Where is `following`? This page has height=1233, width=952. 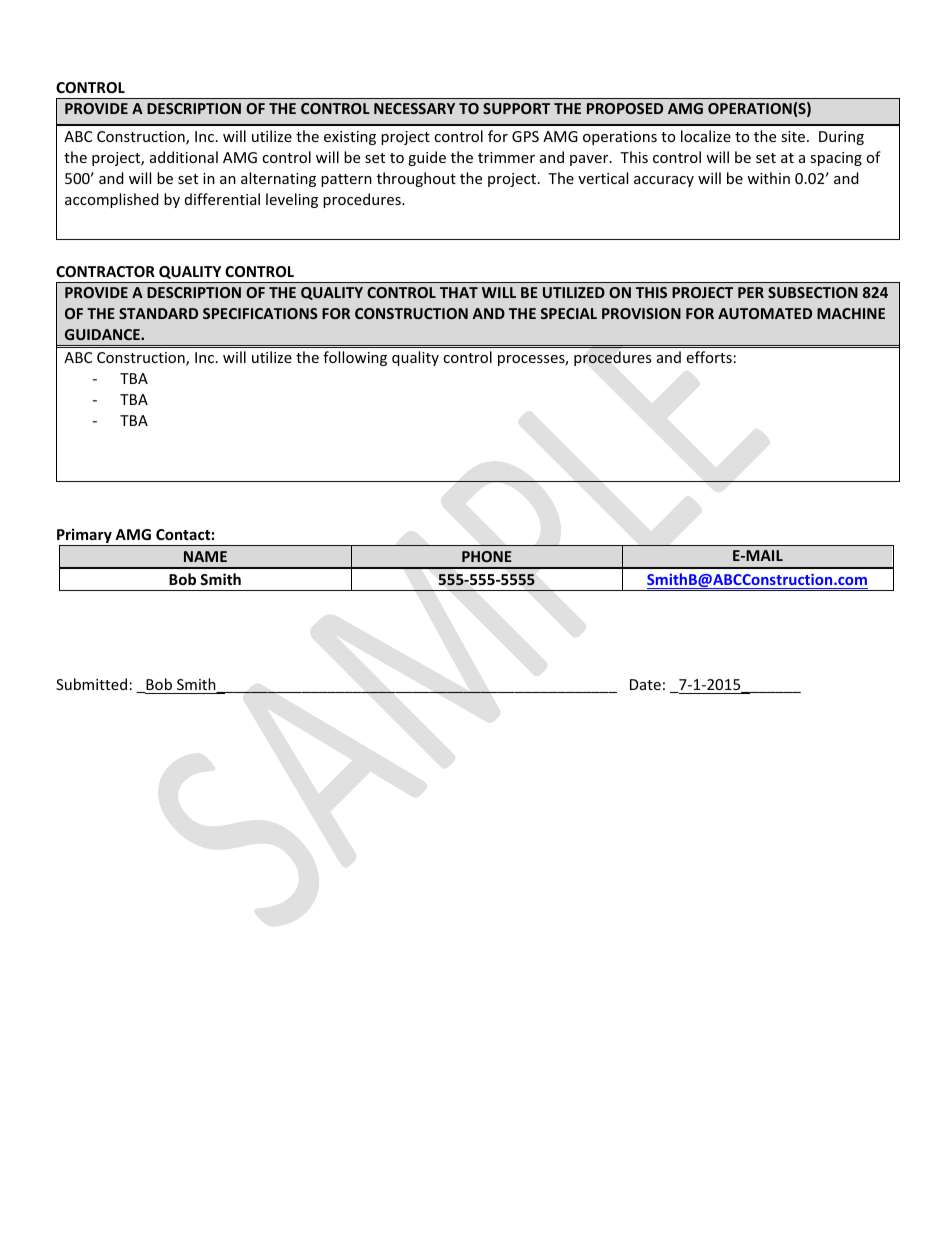
following is located at coordinates (355, 358).
